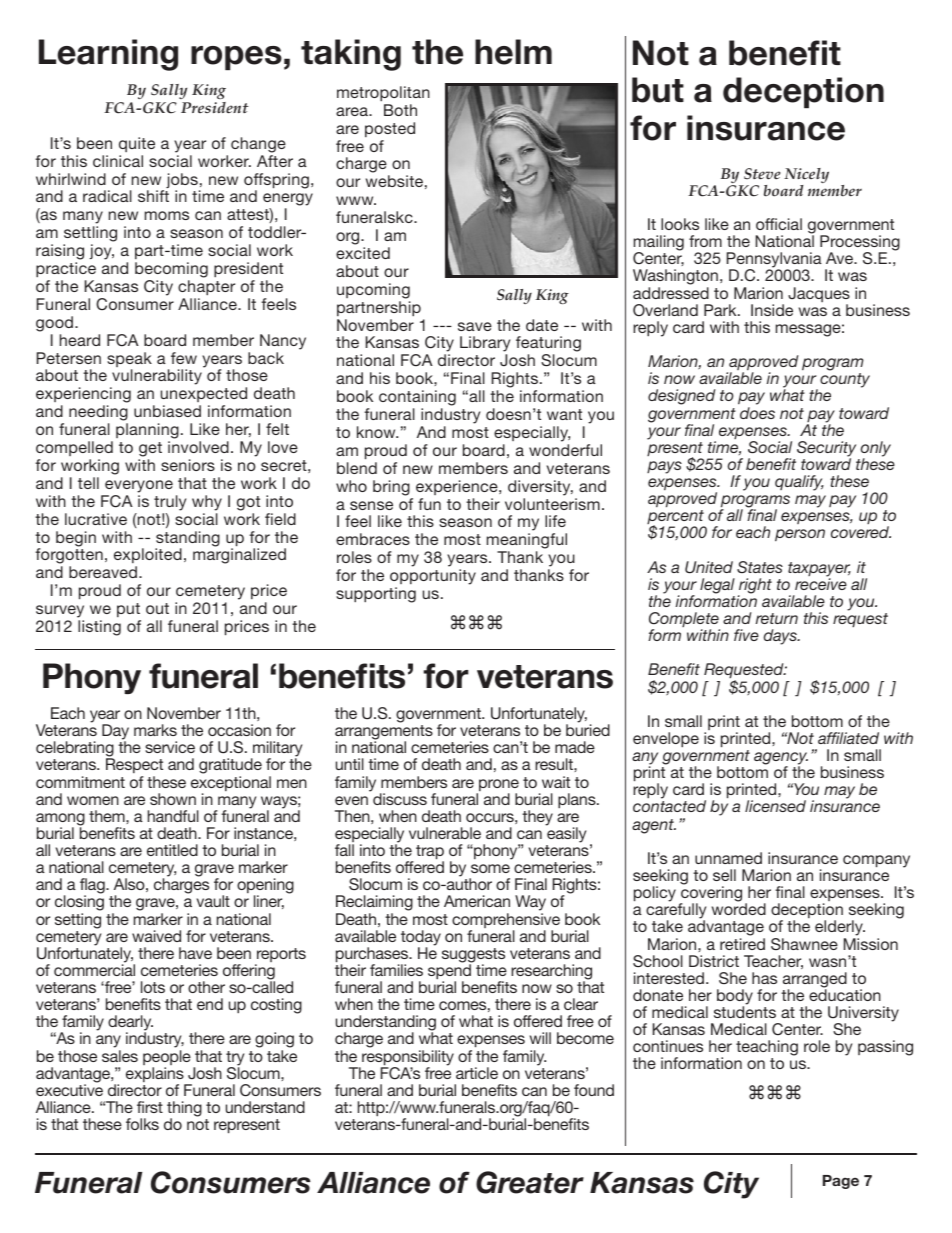 The width and height of the screenshot is (952, 1233). Describe the element at coordinates (477, 901) in the screenshot. I see `American` at that location.
